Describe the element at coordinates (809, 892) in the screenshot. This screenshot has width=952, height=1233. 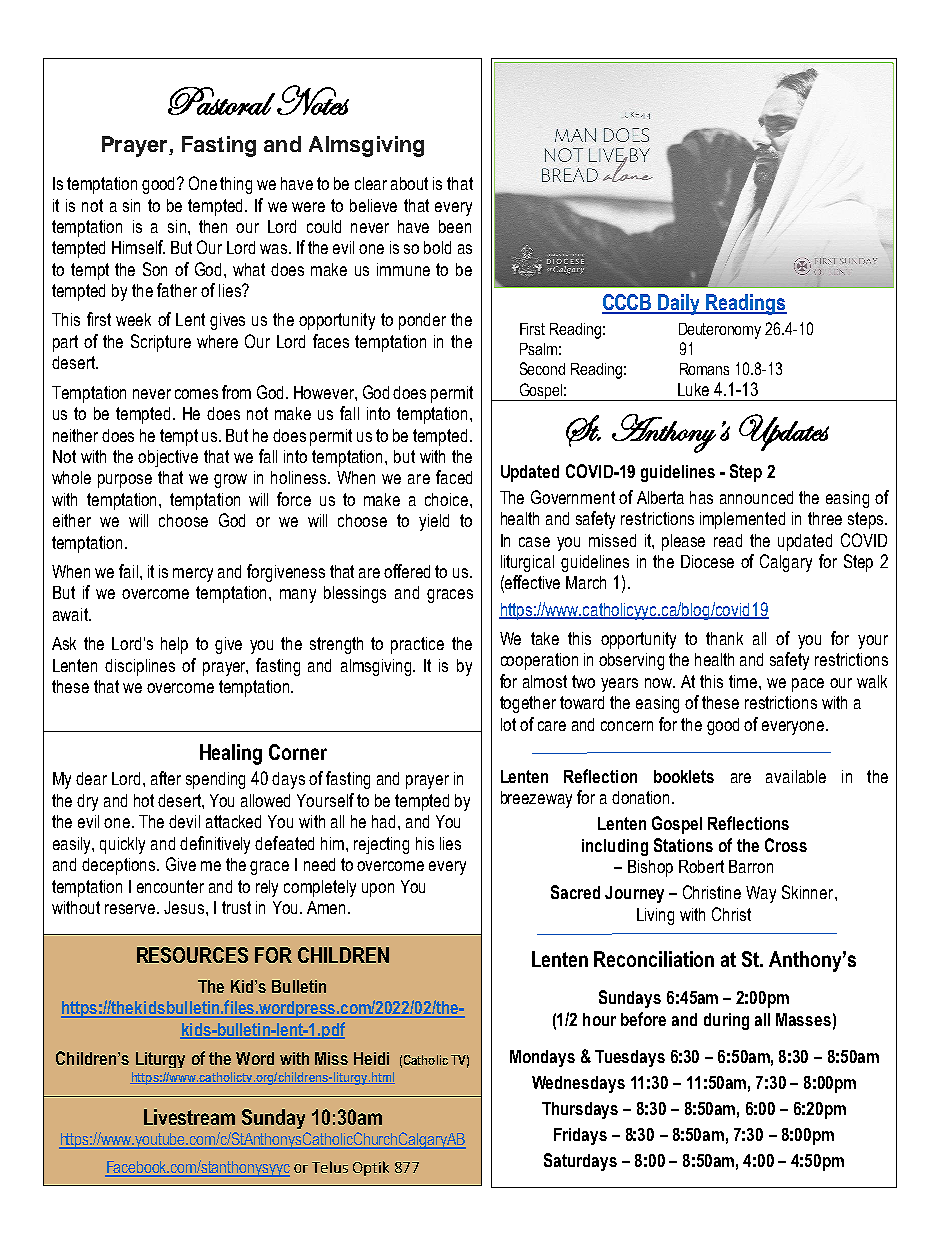
I see `Skinner` at that location.
